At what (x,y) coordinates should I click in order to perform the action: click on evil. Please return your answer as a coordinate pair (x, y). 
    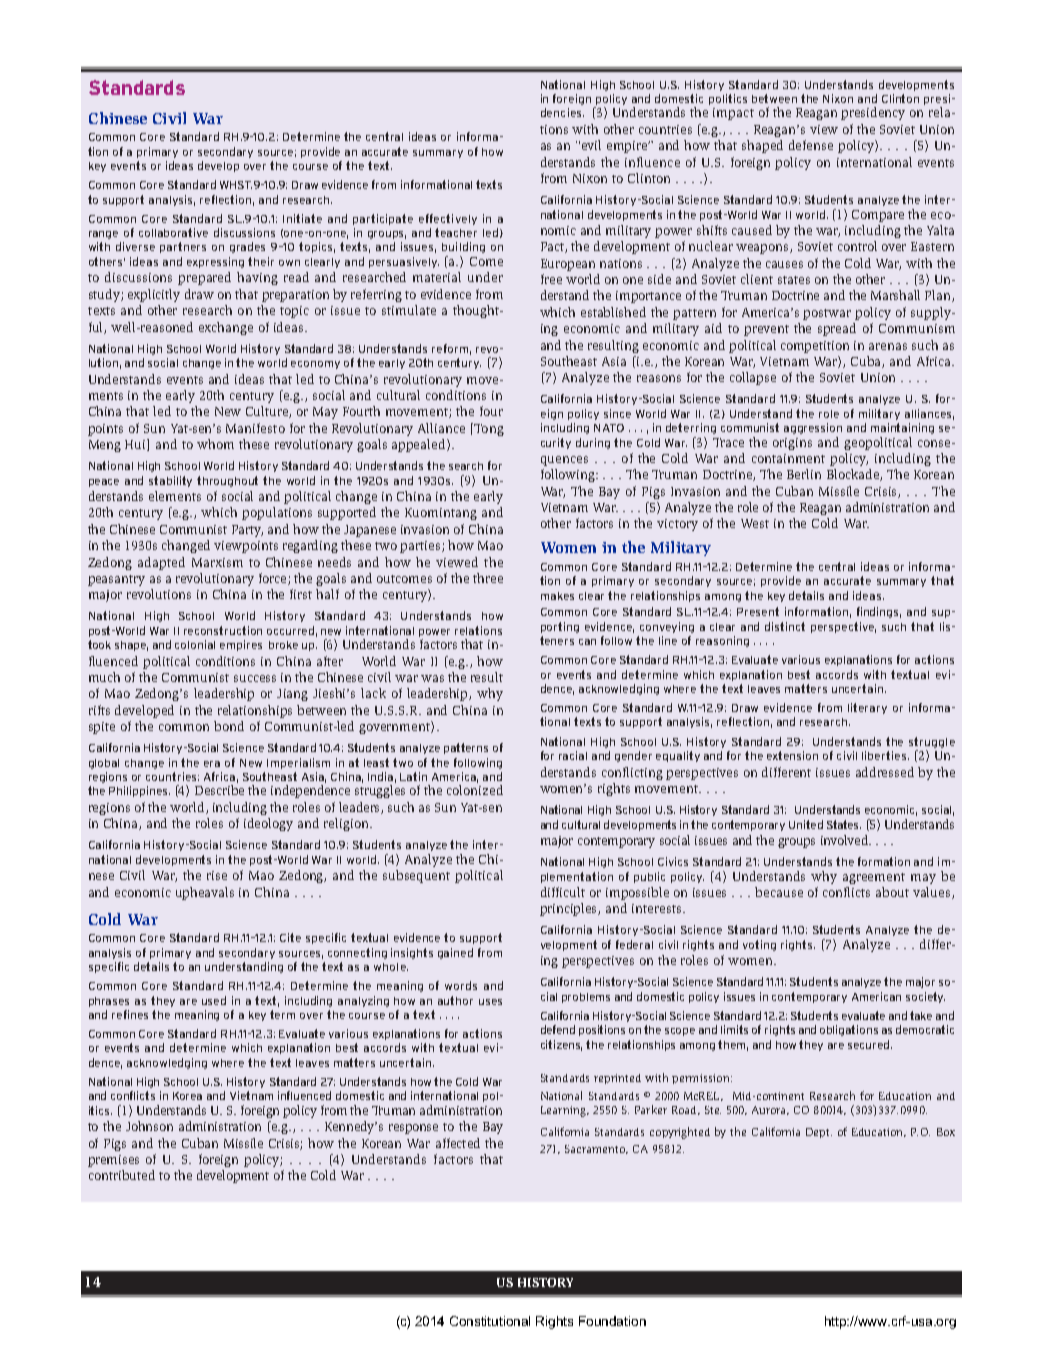
    Looking at the image, I should click on (591, 145).
